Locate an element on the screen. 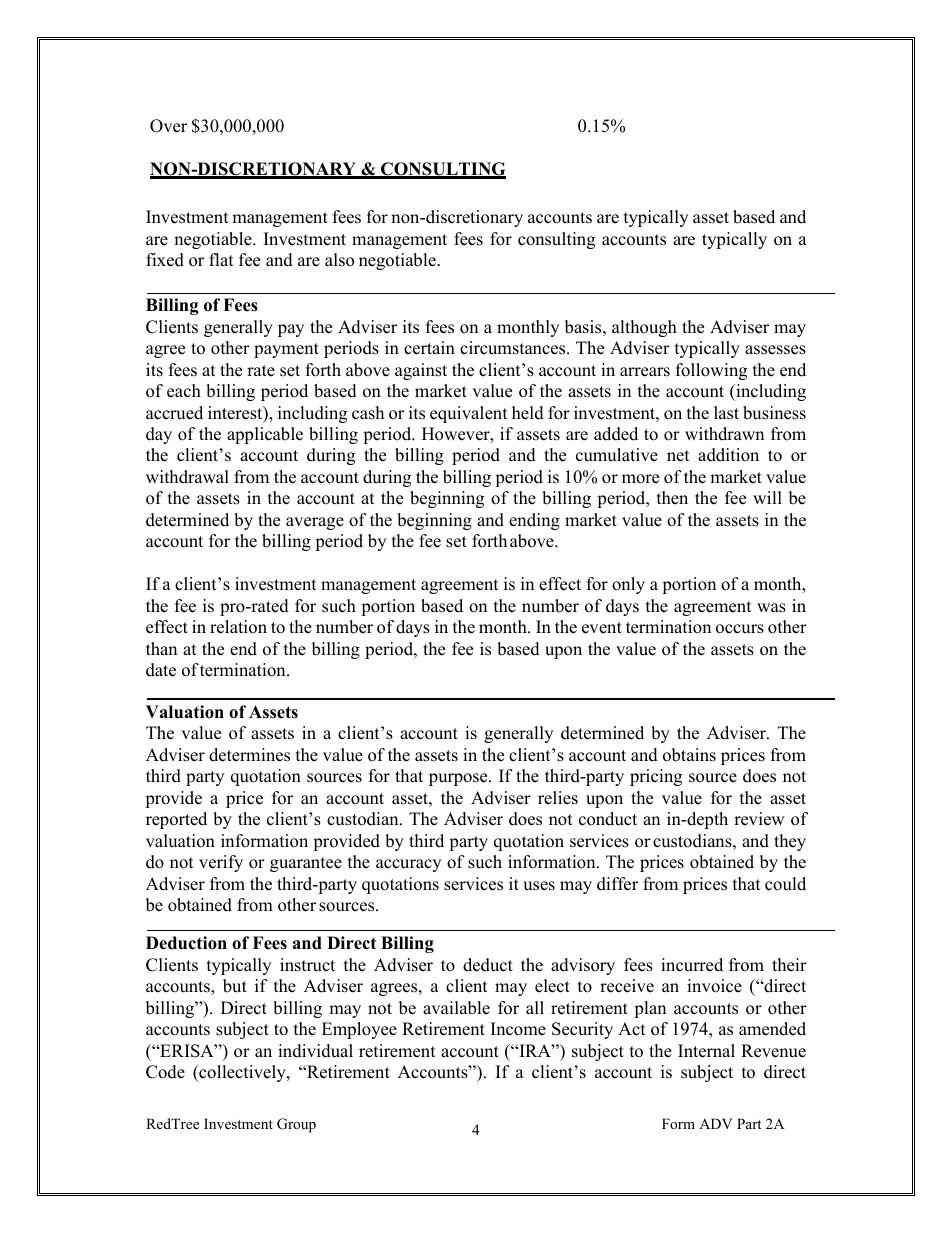  each is located at coordinates (184, 391).
